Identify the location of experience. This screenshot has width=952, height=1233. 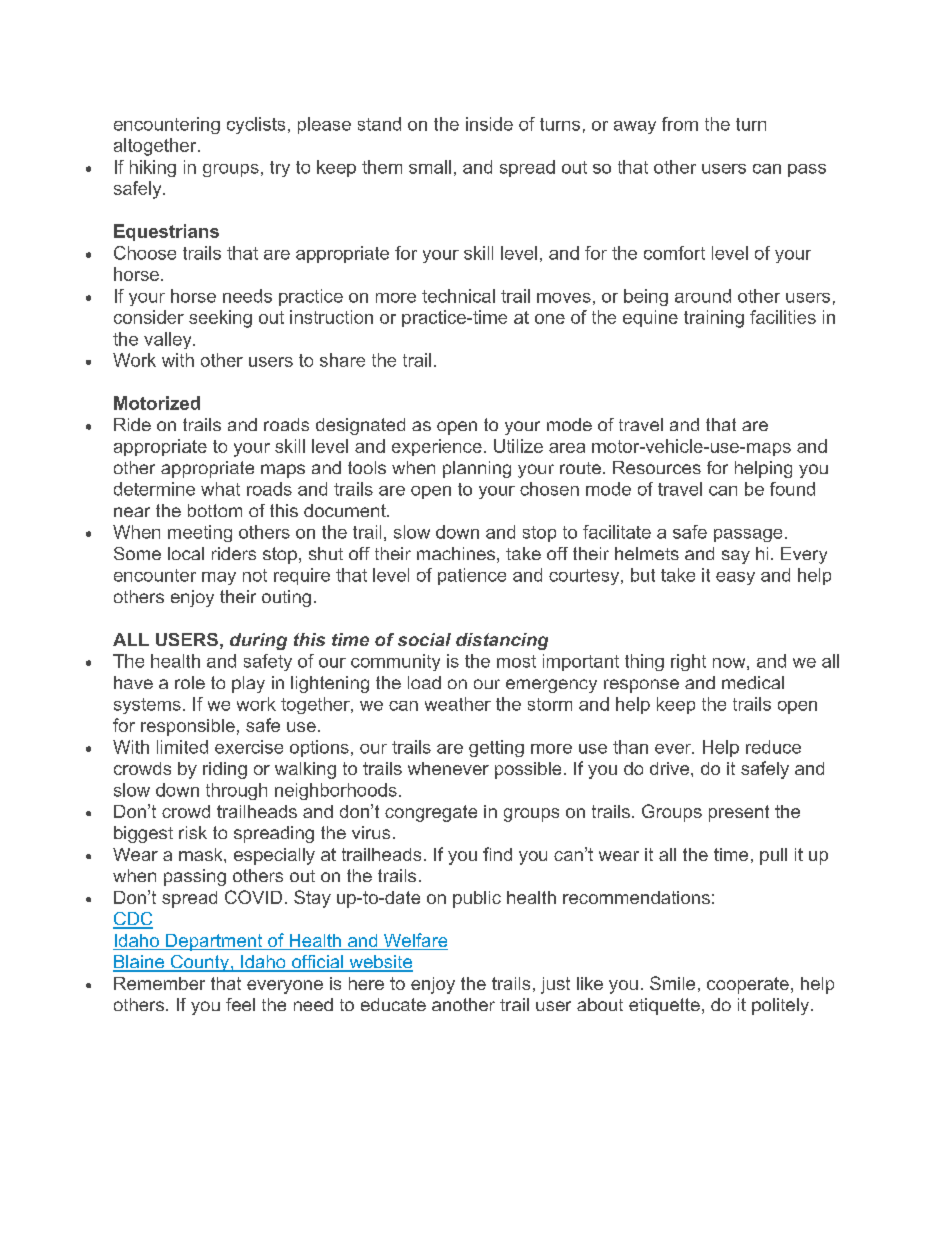
(437, 447).
